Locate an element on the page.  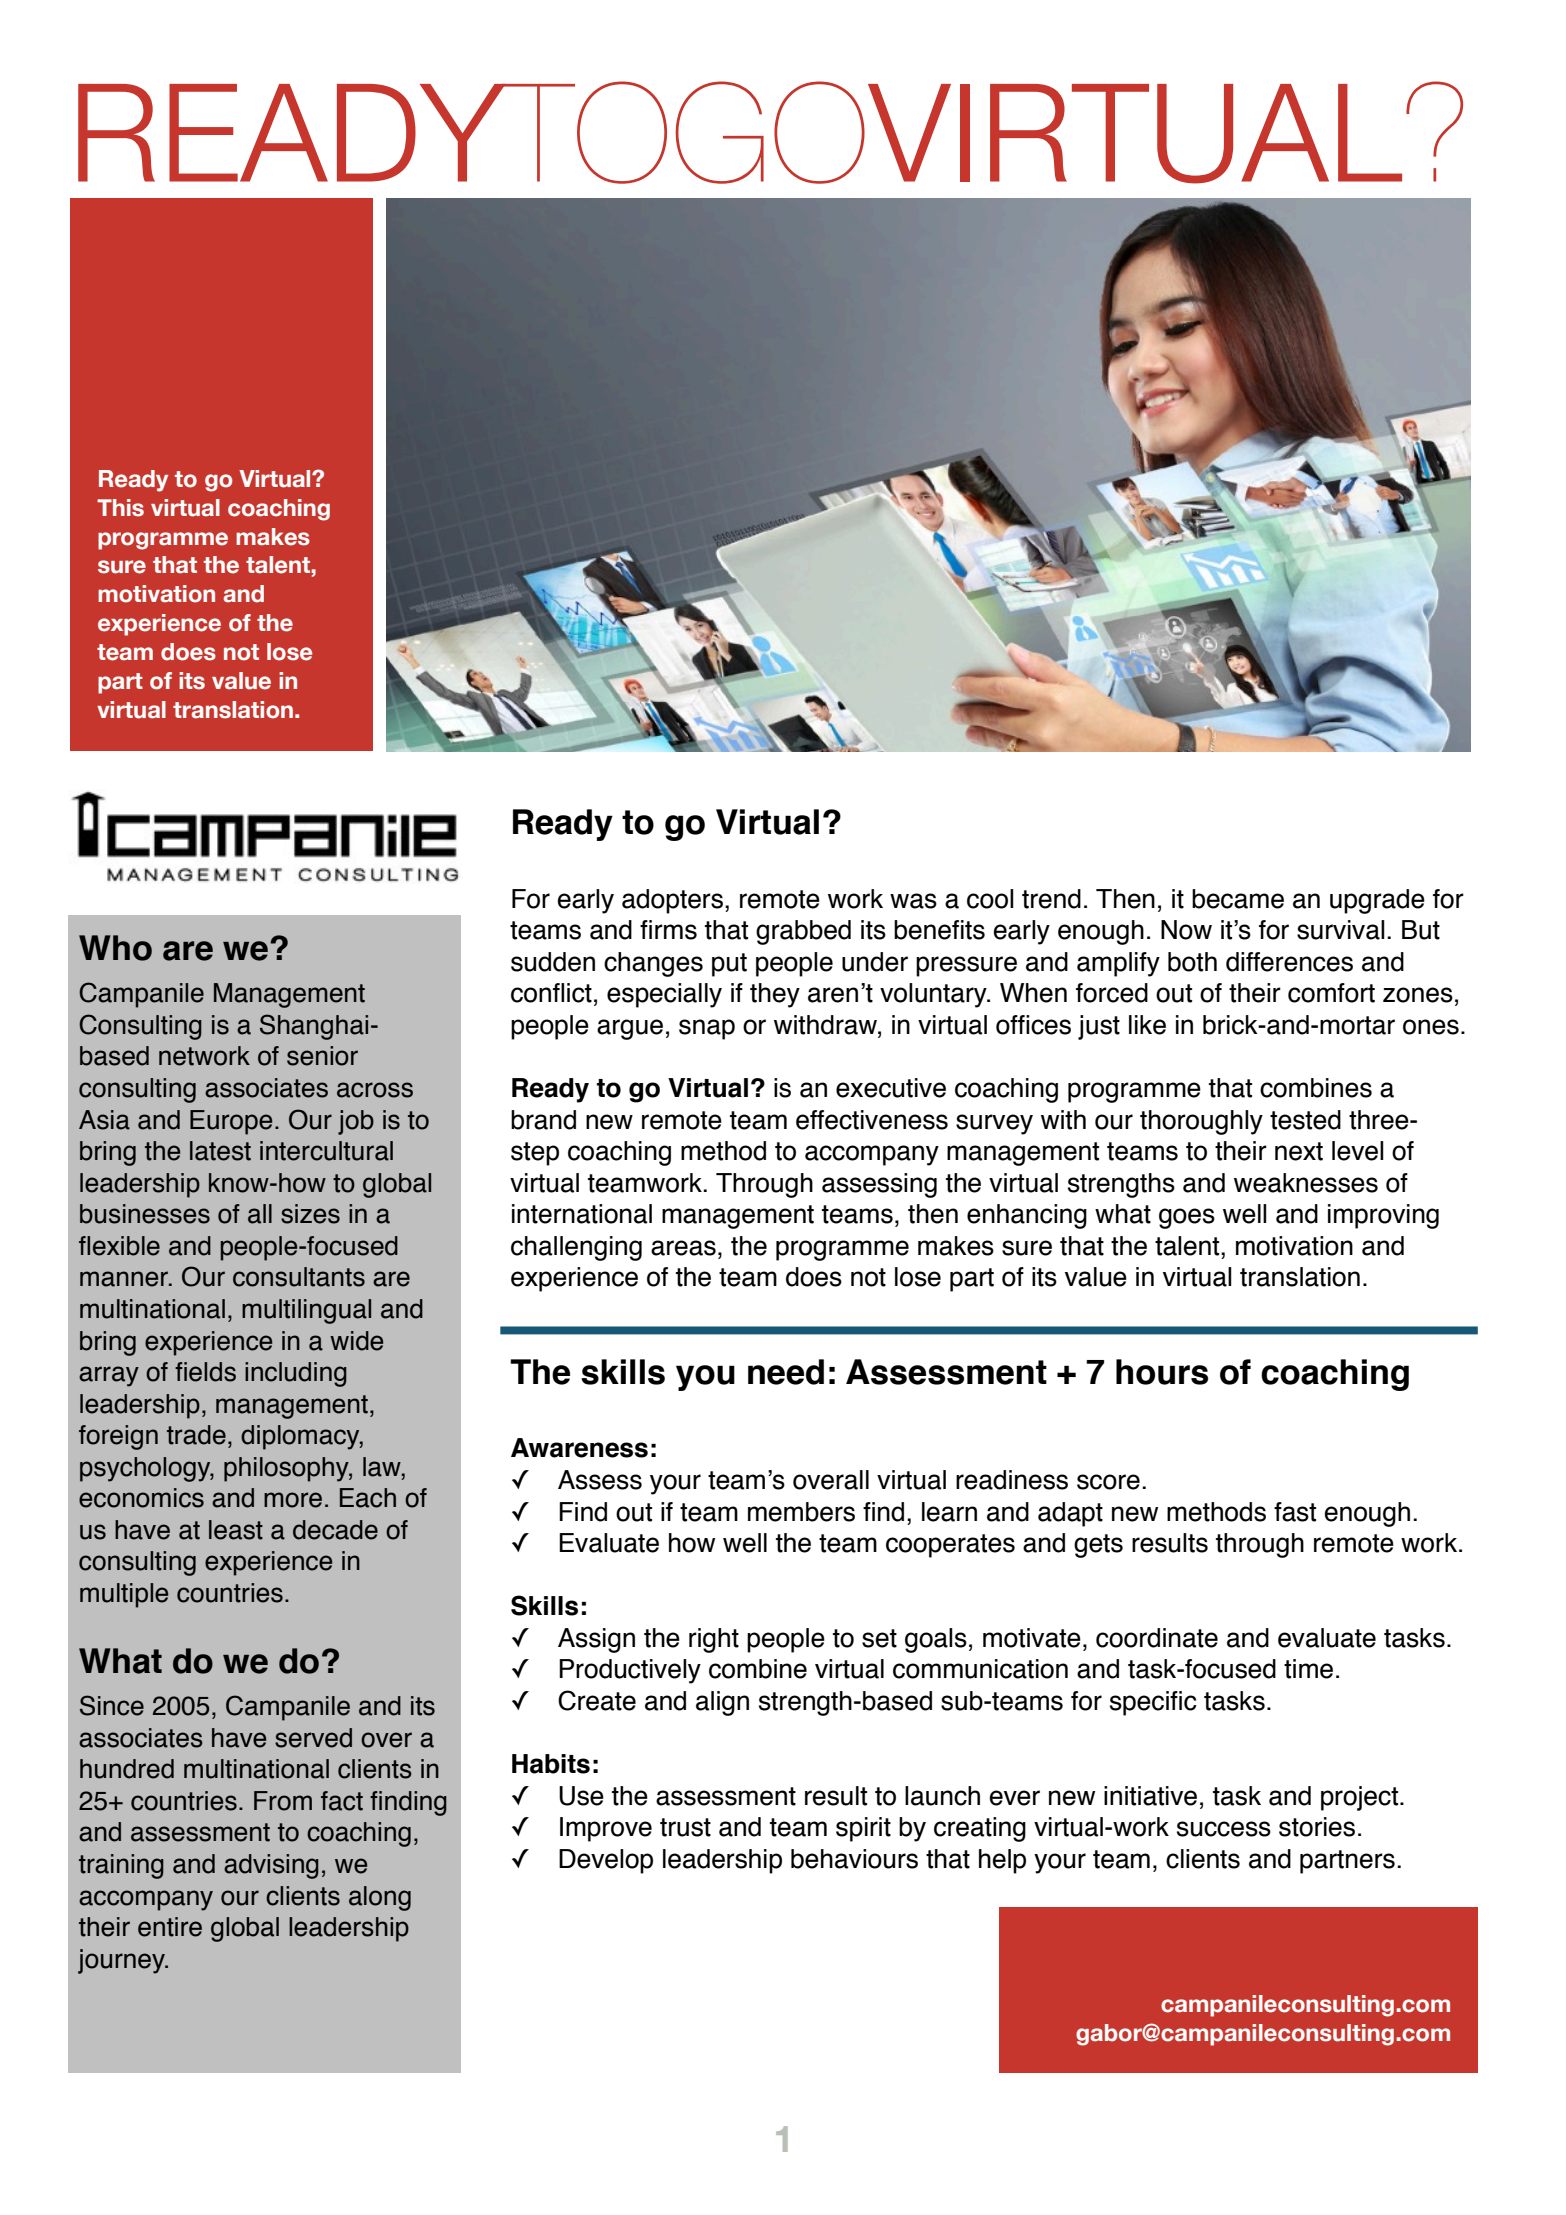
more is located at coordinates (293, 1500).
